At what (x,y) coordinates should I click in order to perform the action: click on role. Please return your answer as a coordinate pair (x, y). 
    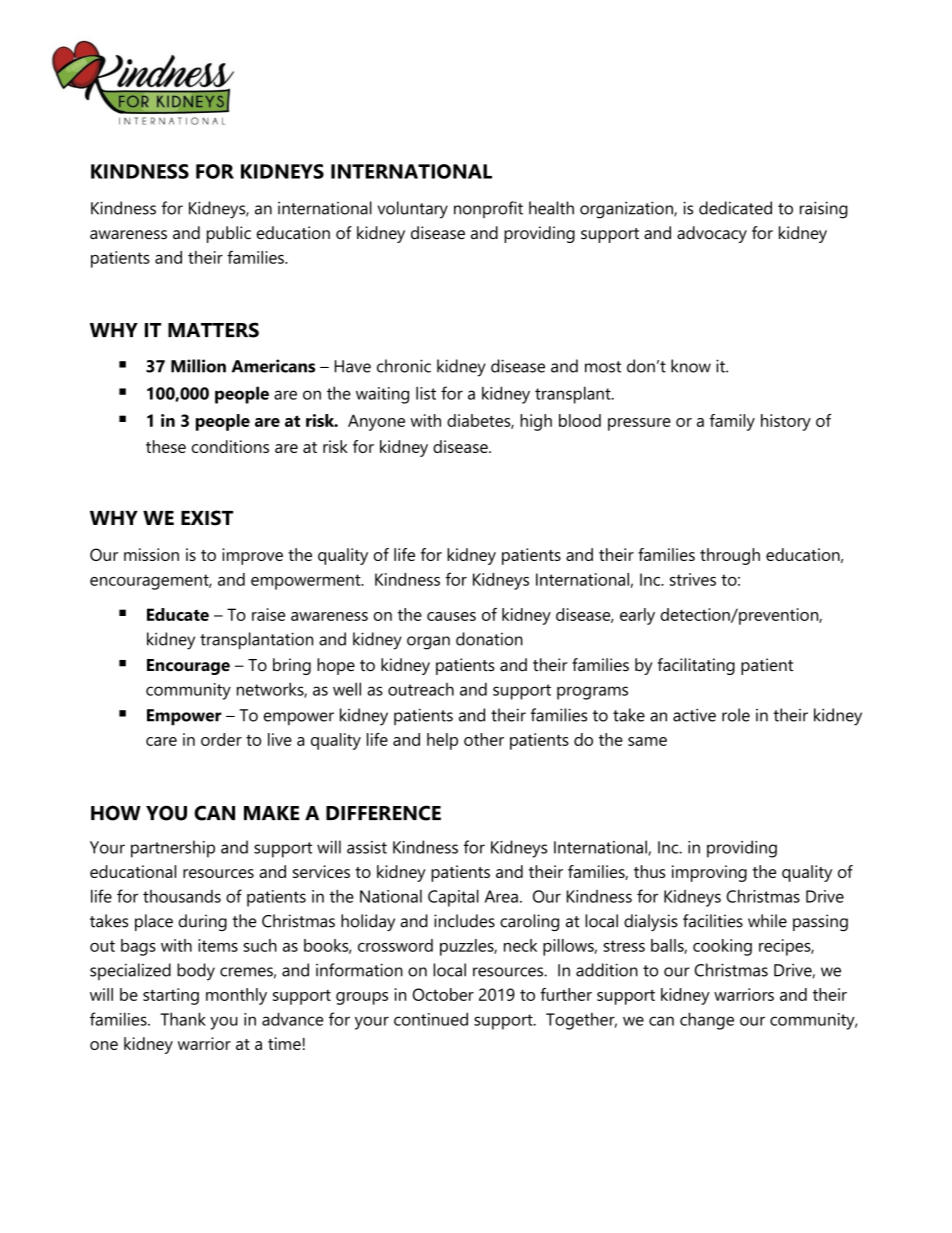
    Looking at the image, I should click on (736, 715).
